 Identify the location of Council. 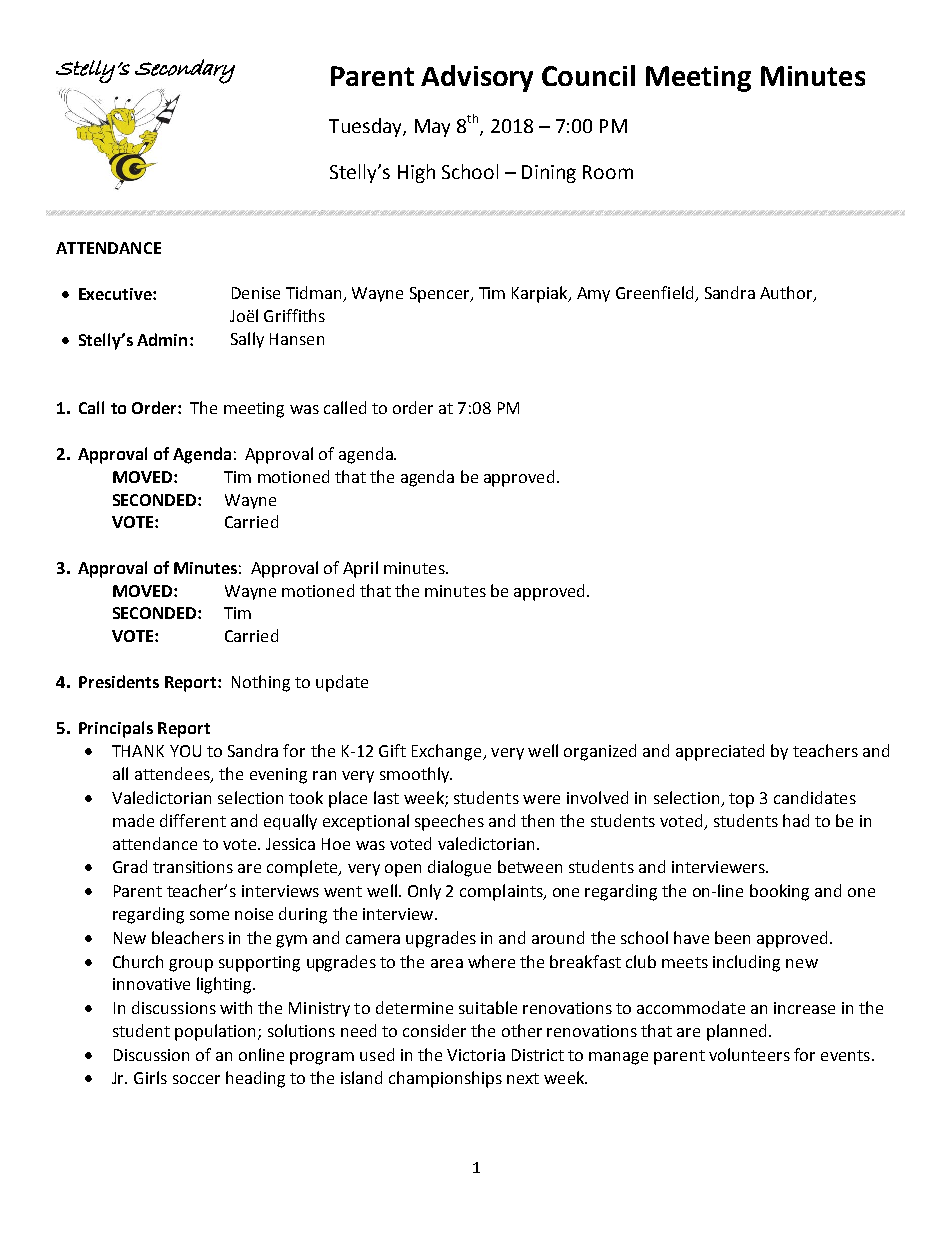
(588, 75).
